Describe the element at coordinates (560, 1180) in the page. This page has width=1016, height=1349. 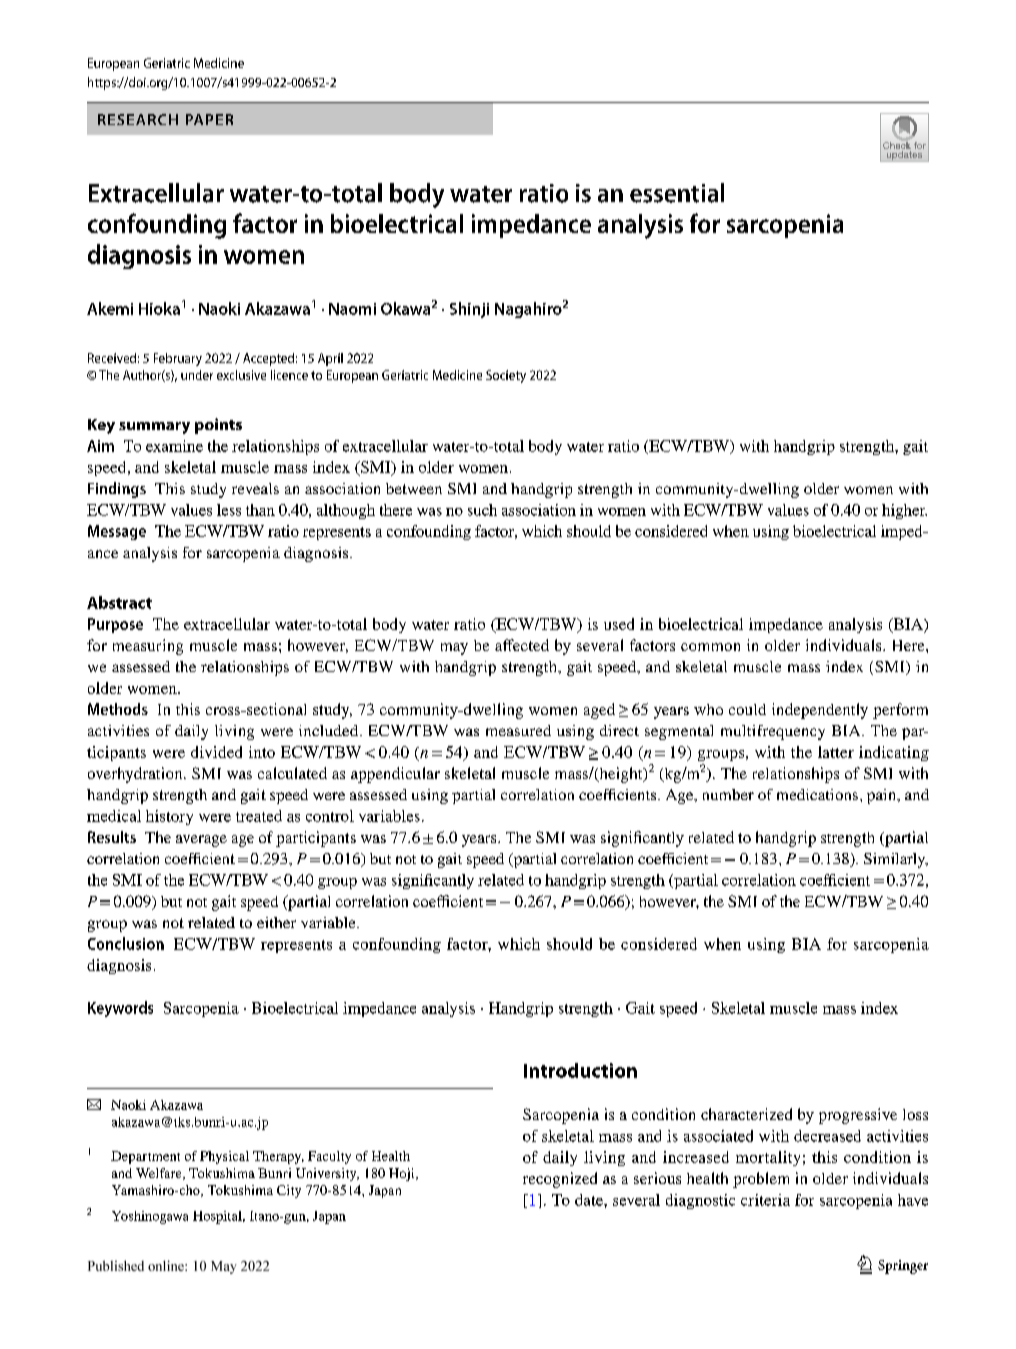
I see `recognized` at that location.
